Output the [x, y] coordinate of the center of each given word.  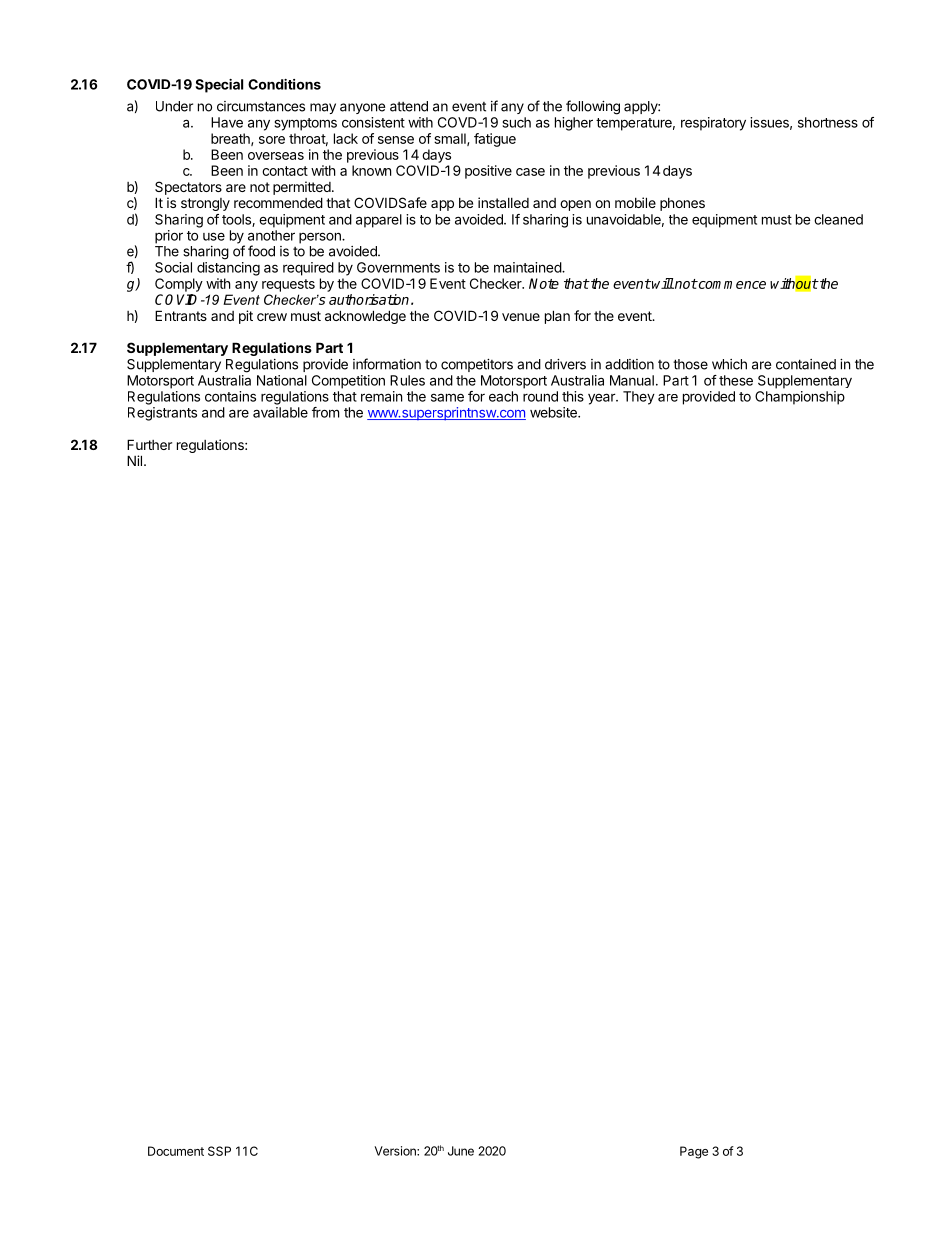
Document [176, 1151]
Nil [134, 460]
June [461, 1151]
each [503, 396]
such [517, 122]
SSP [219, 1151]
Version [396, 1151]
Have [227, 122]
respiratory [713, 124]
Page [694, 1152]
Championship [800, 398]
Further [149, 444]
